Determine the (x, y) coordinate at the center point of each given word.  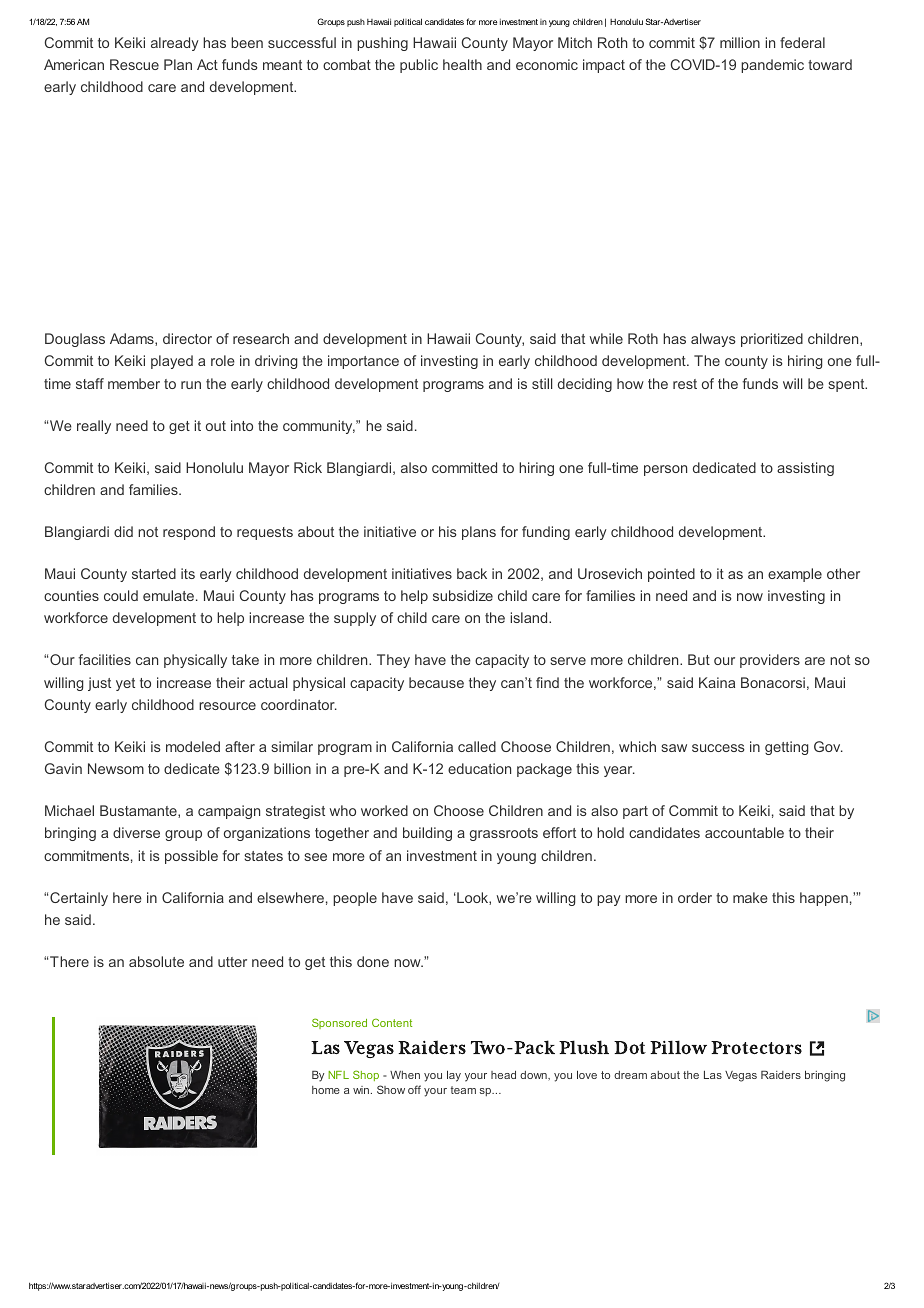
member (134, 383)
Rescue (134, 64)
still (542, 383)
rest (685, 384)
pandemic (772, 66)
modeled (193, 746)
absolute (156, 961)
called (477, 746)
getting (787, 748)
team (463, 1090)
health (462, 64)
